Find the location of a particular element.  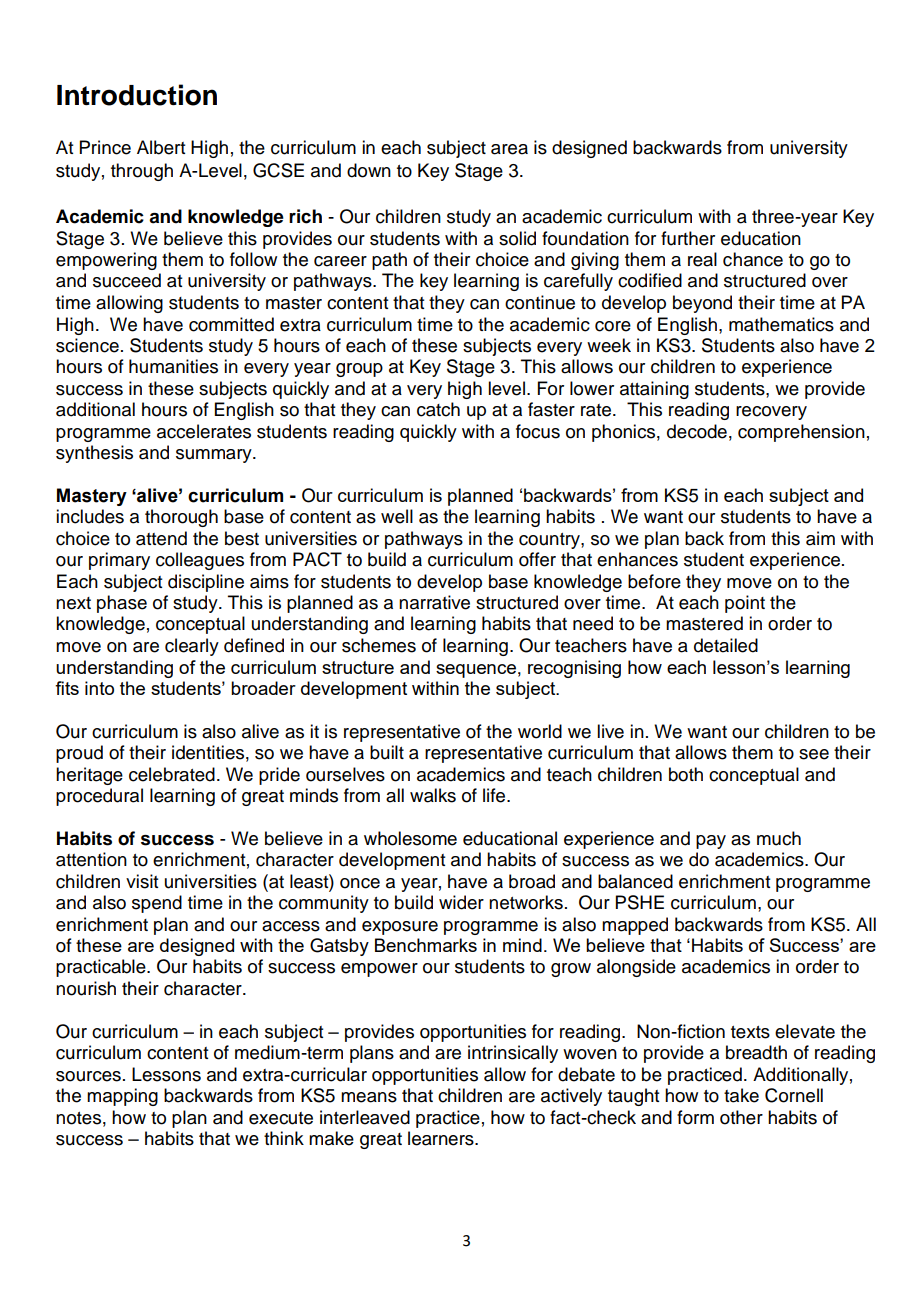

summary is located at coordinates (215, 456).
